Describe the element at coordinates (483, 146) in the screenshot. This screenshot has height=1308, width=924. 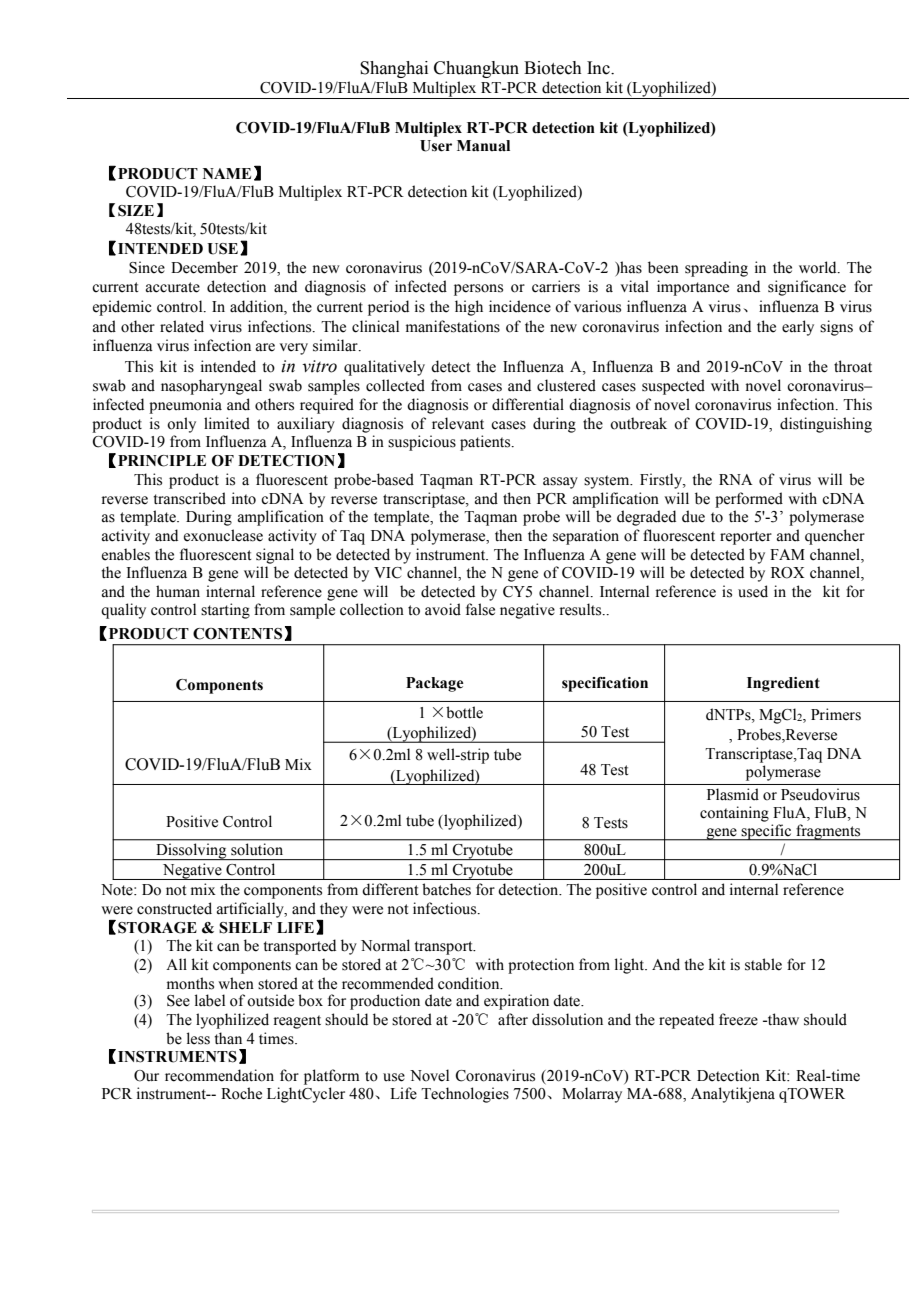
I see `Manual` at that location.
